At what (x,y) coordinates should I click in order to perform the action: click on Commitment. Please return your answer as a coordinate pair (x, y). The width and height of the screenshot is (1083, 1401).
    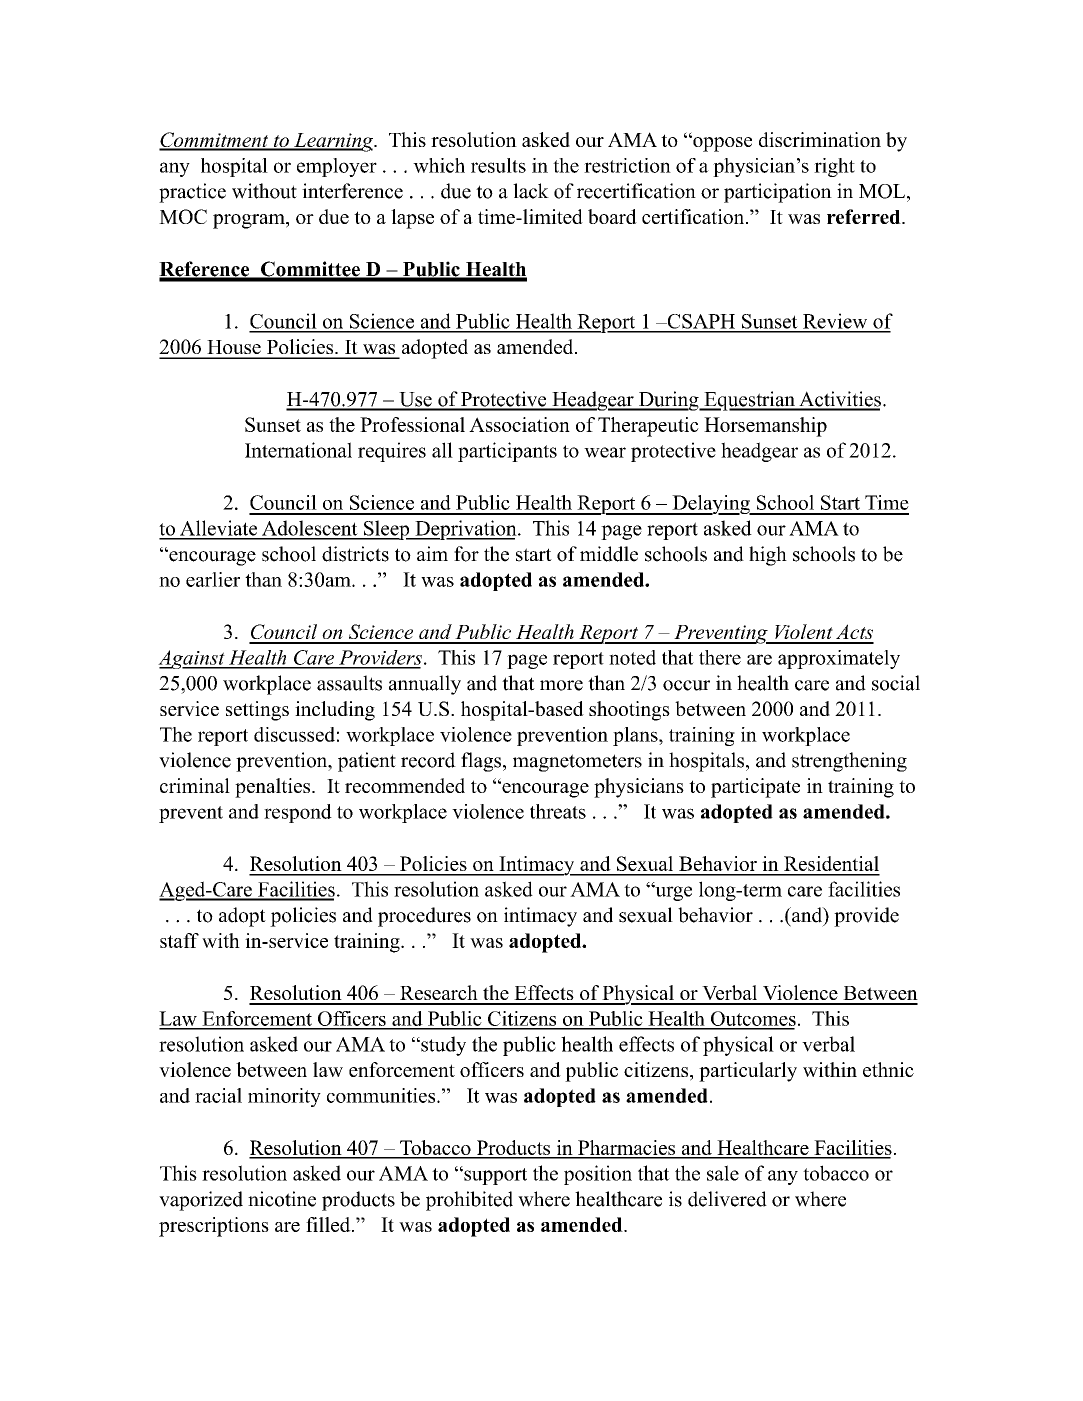
    Looking at the image, I should click on (215, 141).
